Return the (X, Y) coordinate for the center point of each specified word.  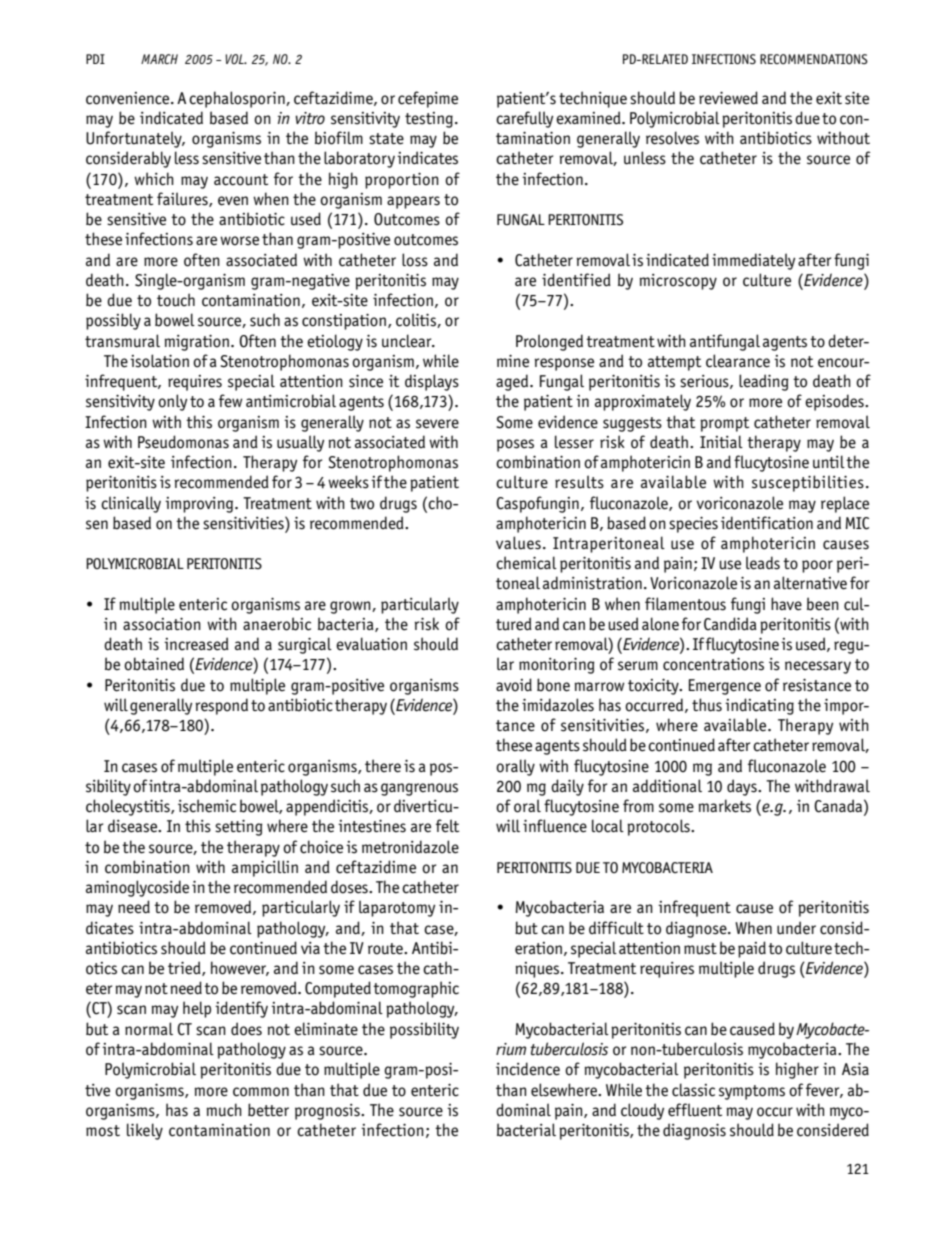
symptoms (752, 1092)
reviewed (728, 98)
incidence (528, 1069)
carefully (525, 119)
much (224, 1110)
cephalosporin (238, 99)
